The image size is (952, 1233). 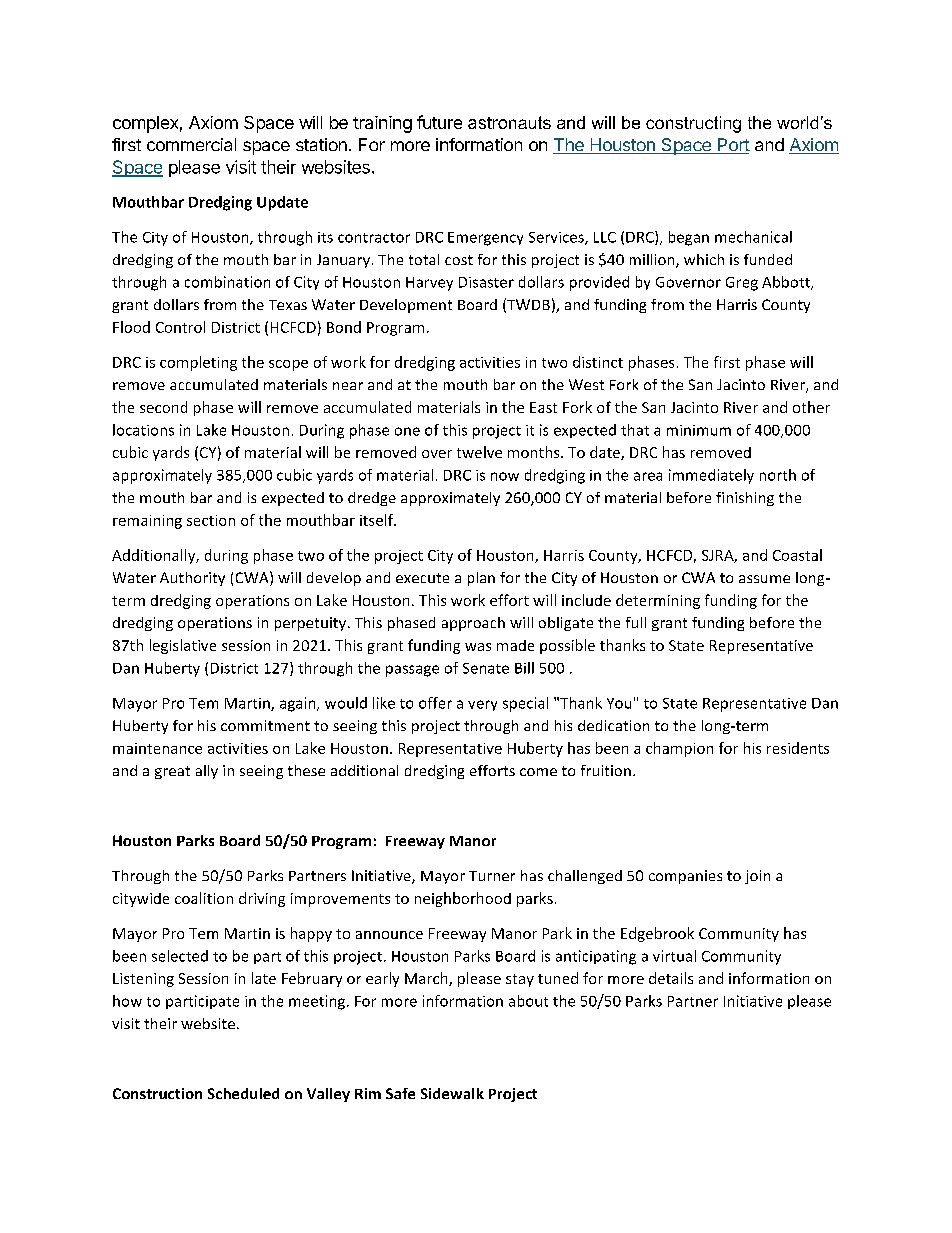 What do you see at coordinates (204, 898) in the document?
I see `coalition` at bounding box center [204, 898].
